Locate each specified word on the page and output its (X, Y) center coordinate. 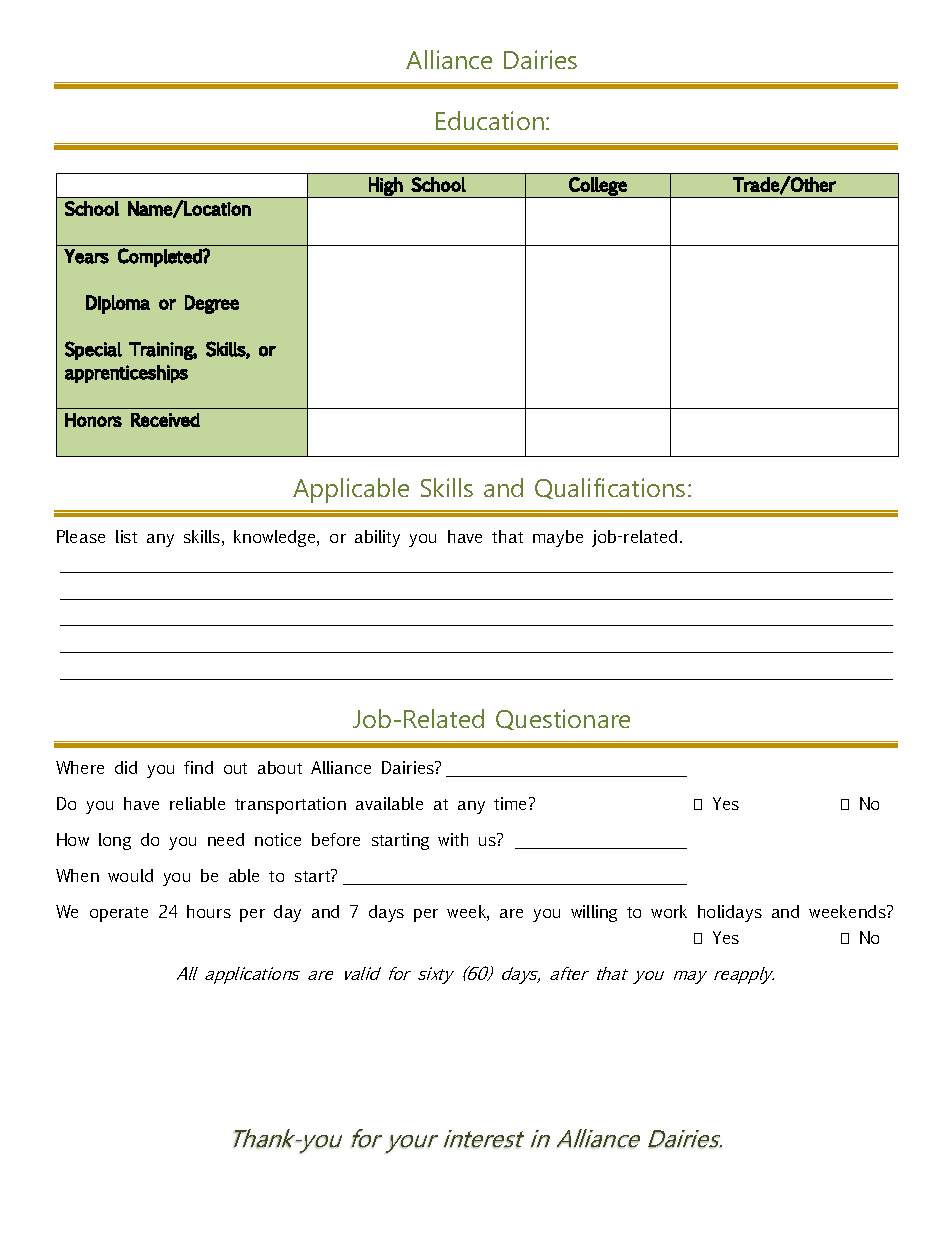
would (130, 875)
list (126, 536)
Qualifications (610, 488)
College (598, 187)
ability (377, 538)
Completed (161, 257)
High (385, 187)
